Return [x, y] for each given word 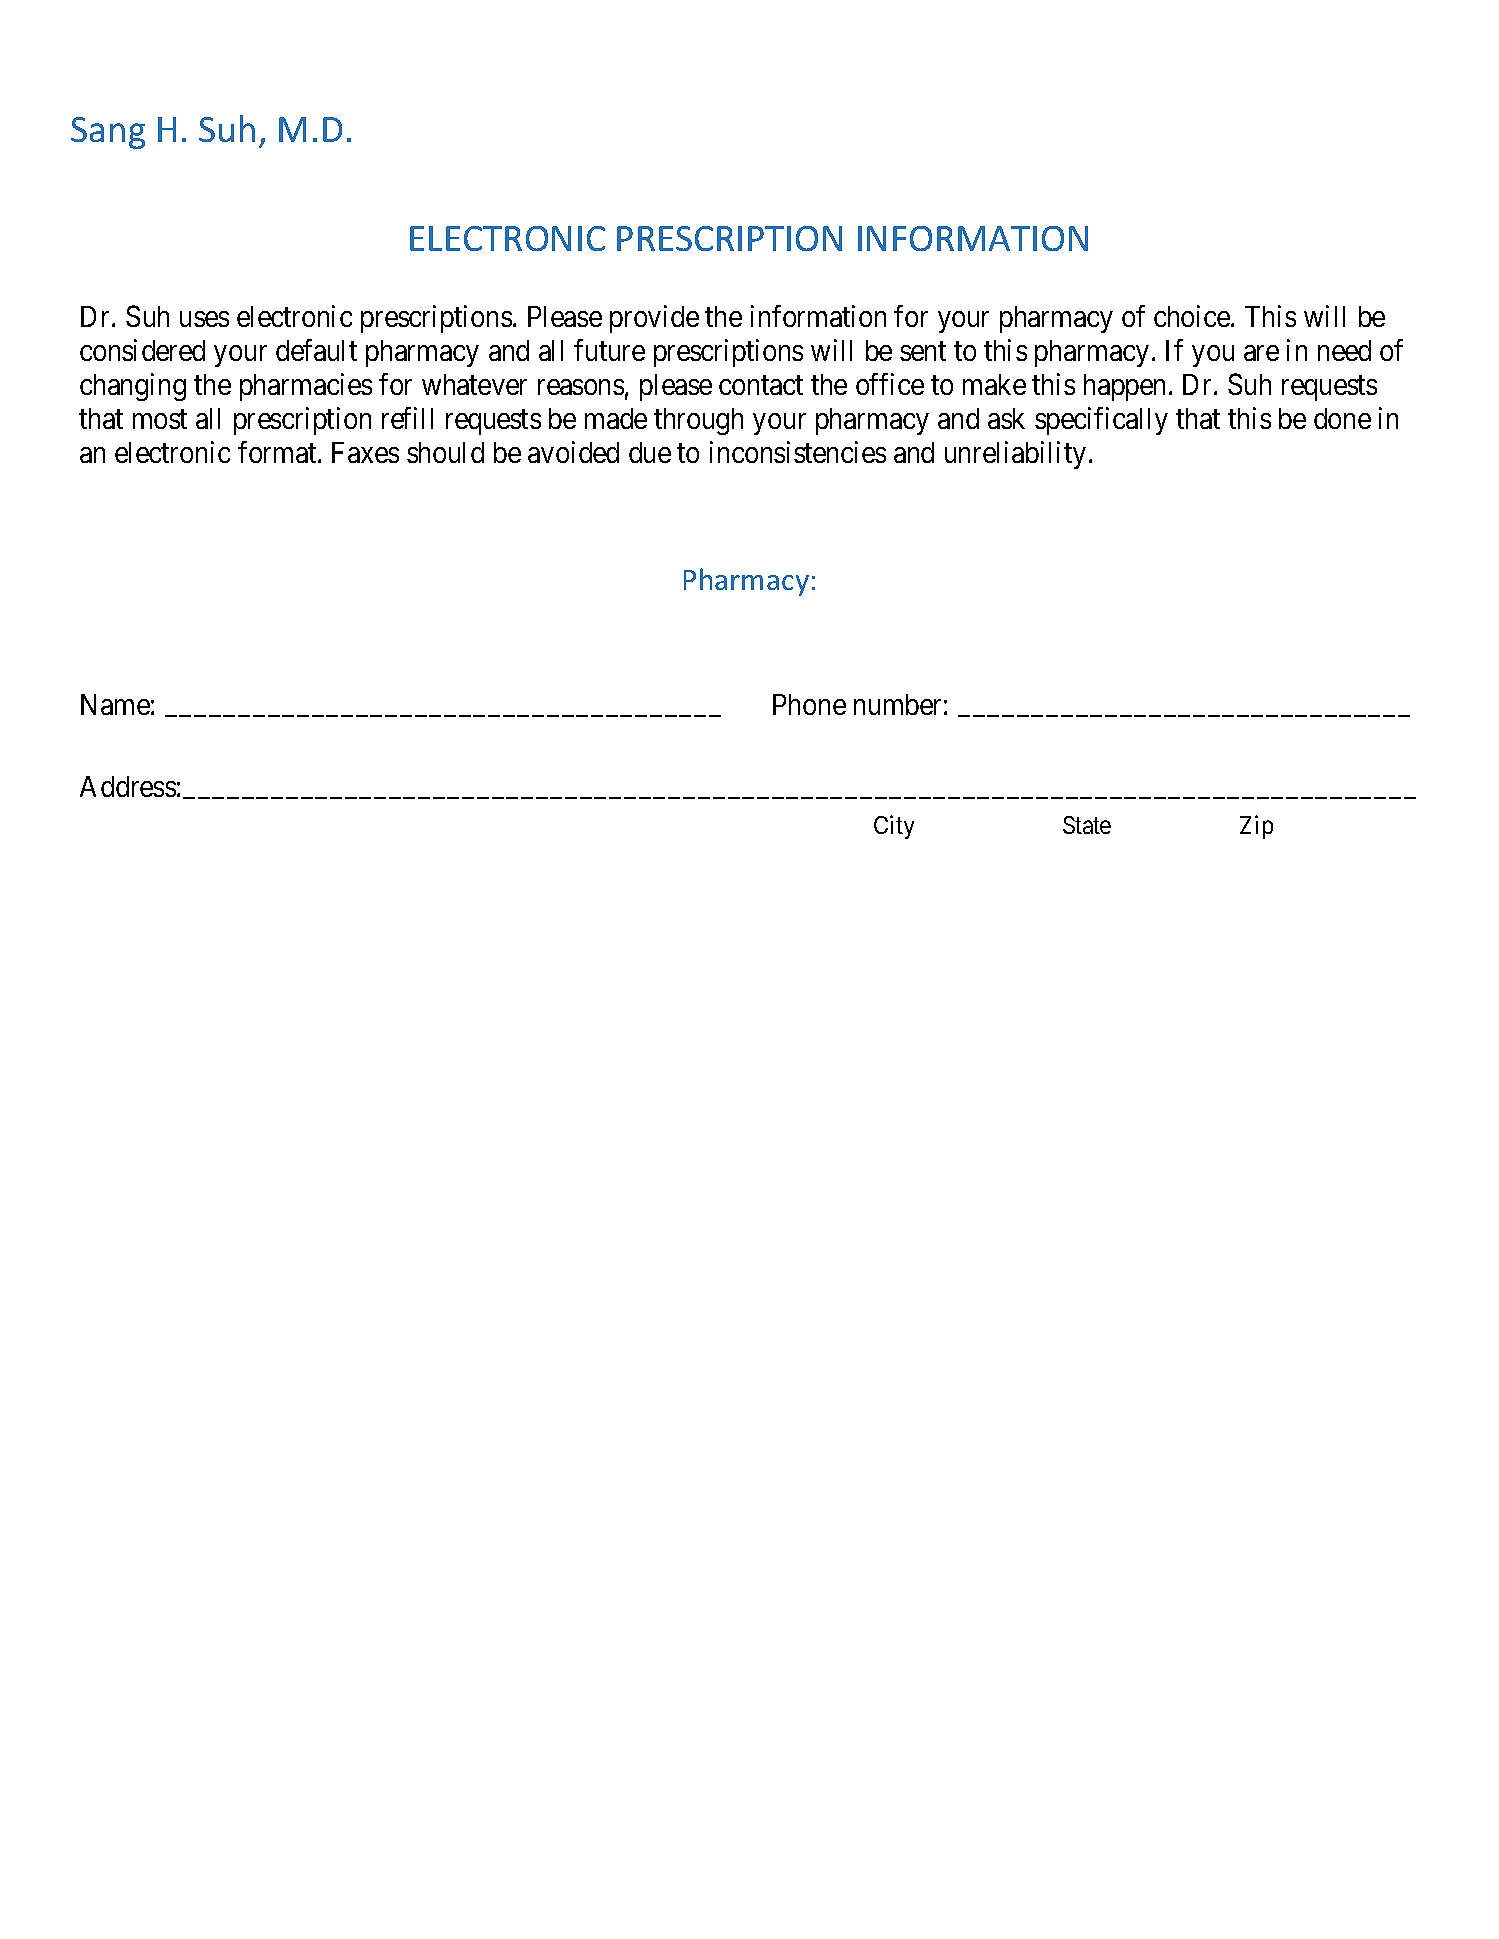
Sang [108, 133]
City [894, 827]
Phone [809, 704]
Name [115, 704]
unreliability [1015, 455]
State [1087, 825]
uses [204, 319]
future [609, 350]
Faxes [365, 452]
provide [654, 319]
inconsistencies [798, 452]
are [1261, 353]
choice [1193, 316]
